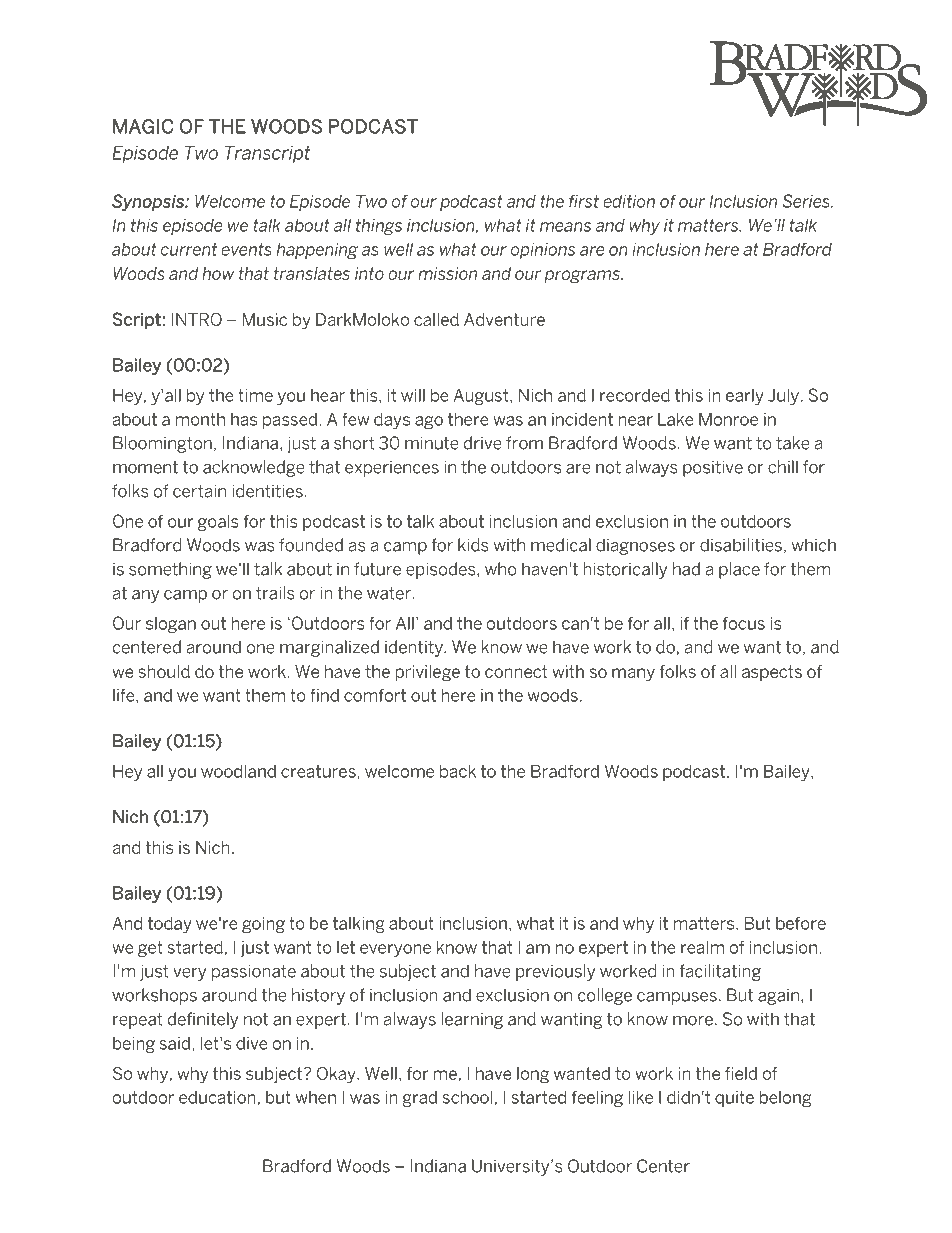 Image resolution: width=952 pixels, height=1233 pixels. I want to click on first, so click(584, 201).
